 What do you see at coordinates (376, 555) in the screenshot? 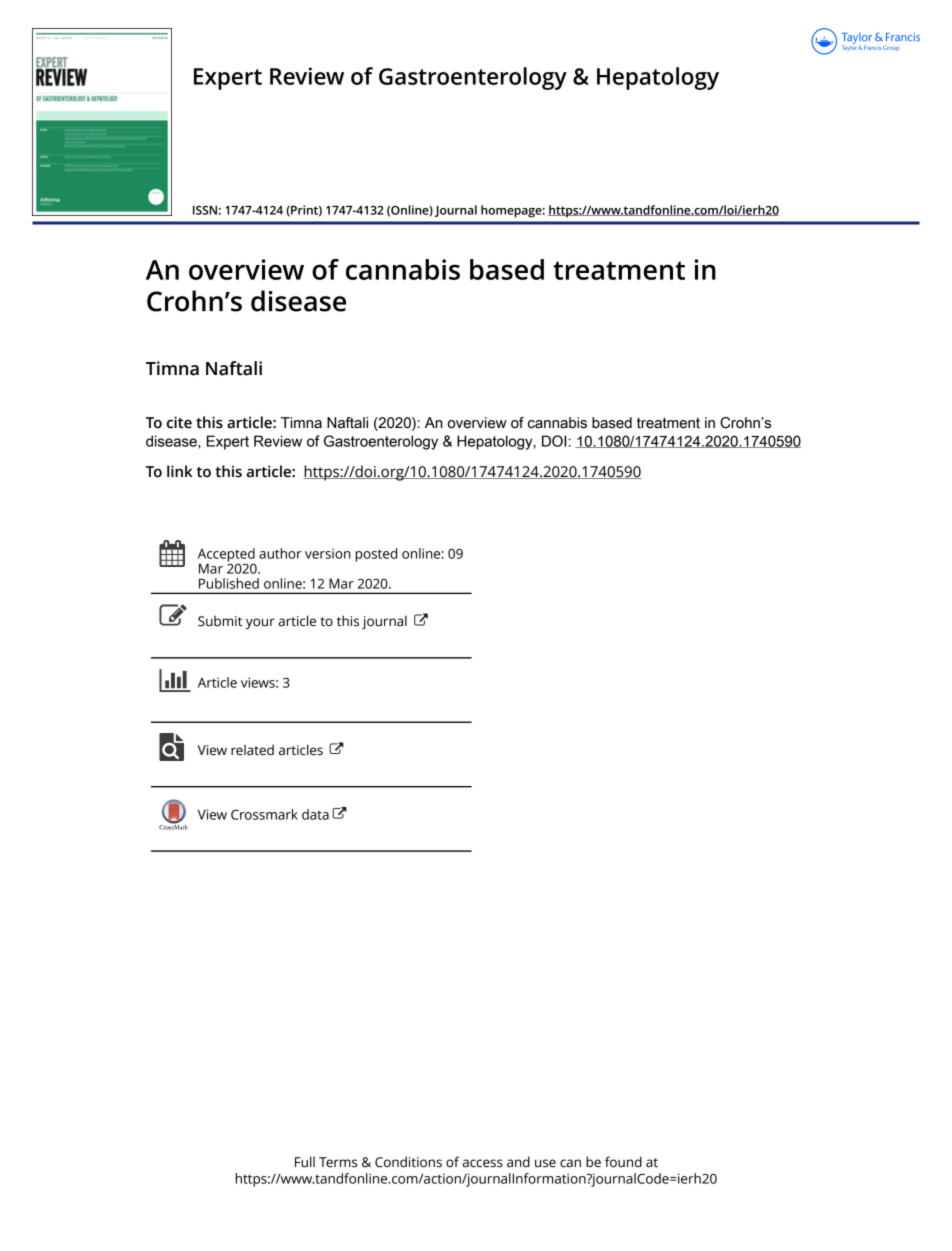
I see `posted` at bounding box center [376, 555].
